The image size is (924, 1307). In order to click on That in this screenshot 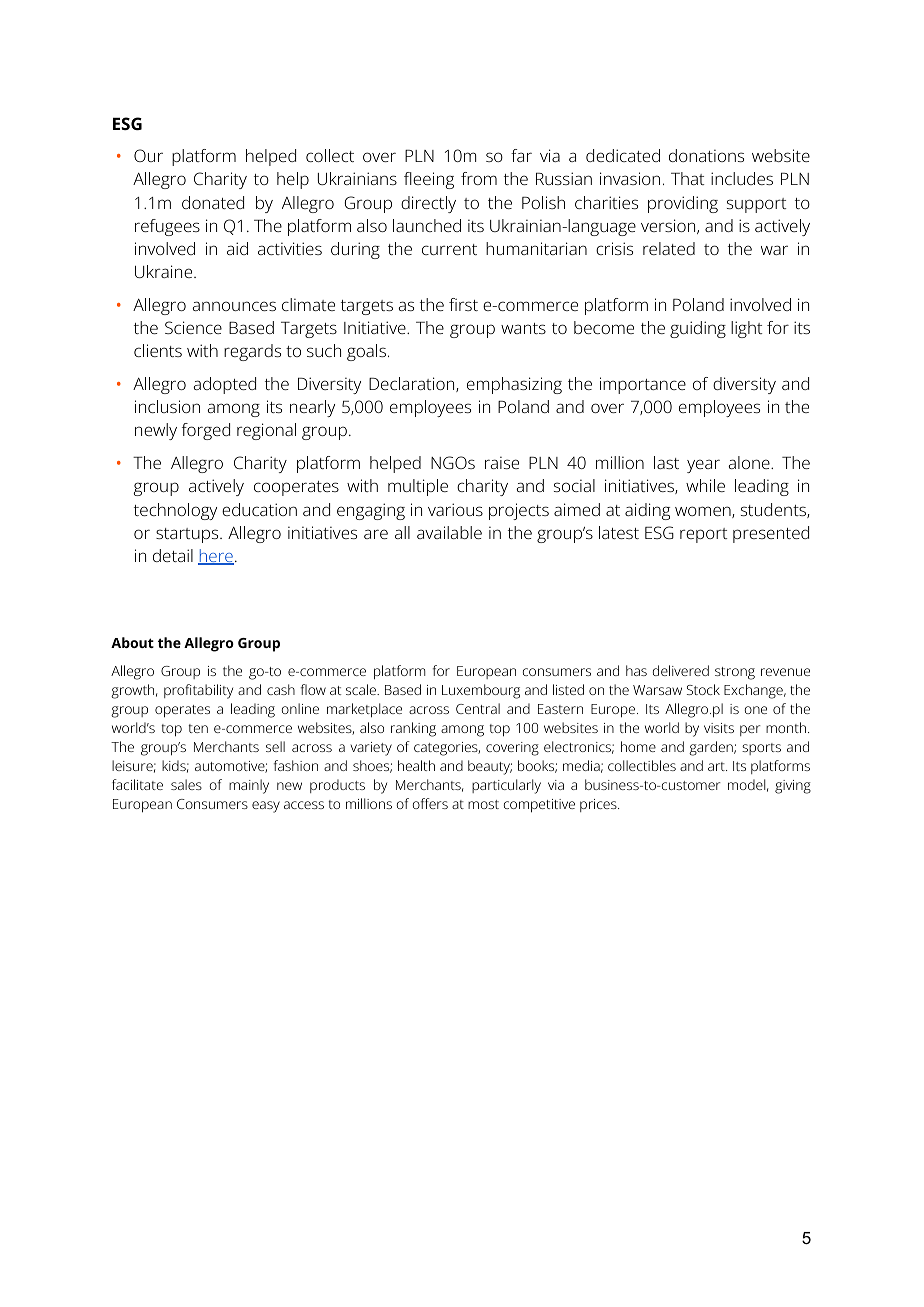, I will do `click(687, 178)`.
